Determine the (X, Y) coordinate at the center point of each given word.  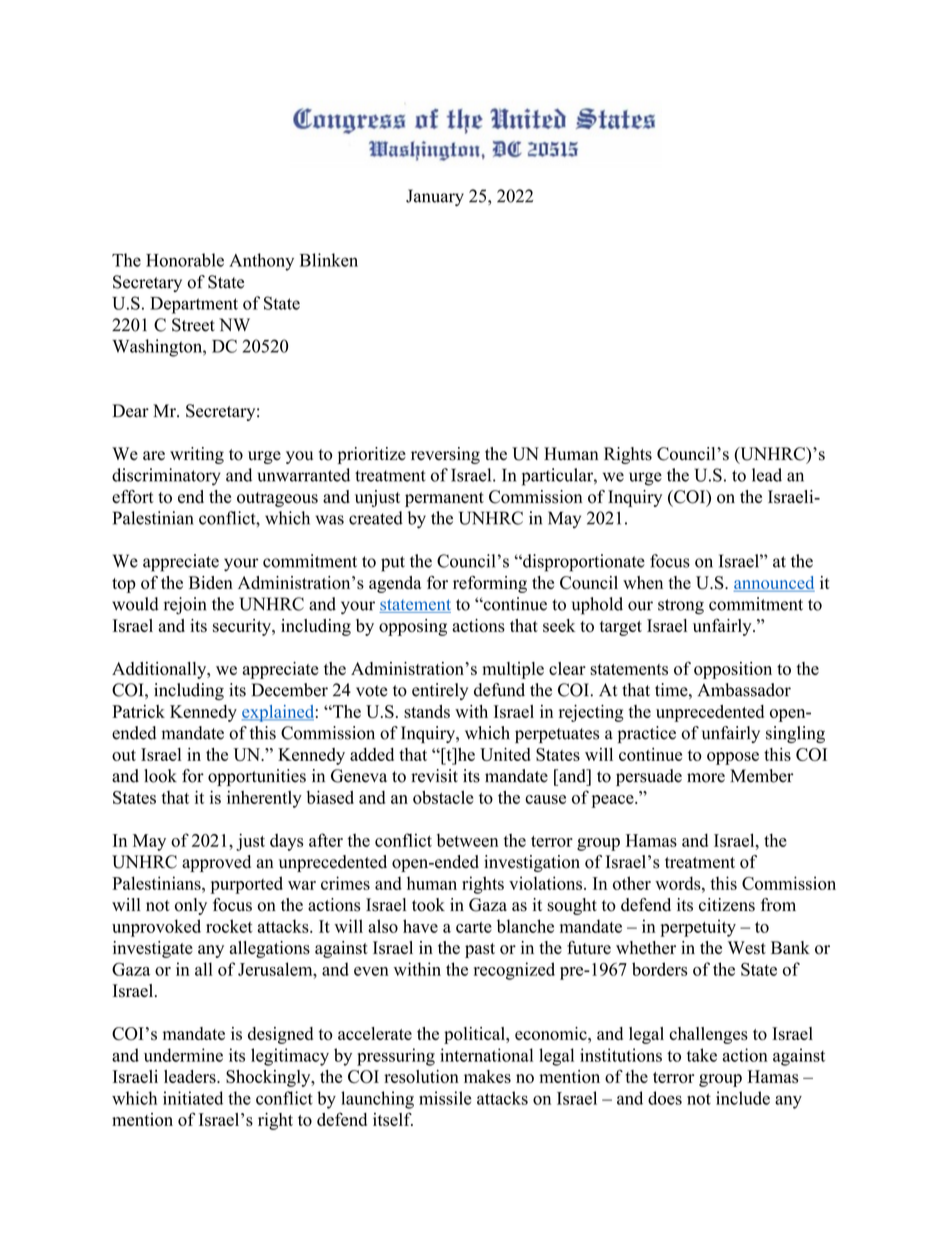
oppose (733, 758)
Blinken (329, 260)
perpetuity (698, 928)
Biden (211, 582)
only (191, 906)
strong (681, 607)
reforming (490, 584)
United (505, 754)
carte (474, 927)
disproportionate (583, 563)
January (435, 197)
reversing (445, 455)
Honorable (185, 260)
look (160, 776)
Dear (130, 411)
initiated (193, 1098)
